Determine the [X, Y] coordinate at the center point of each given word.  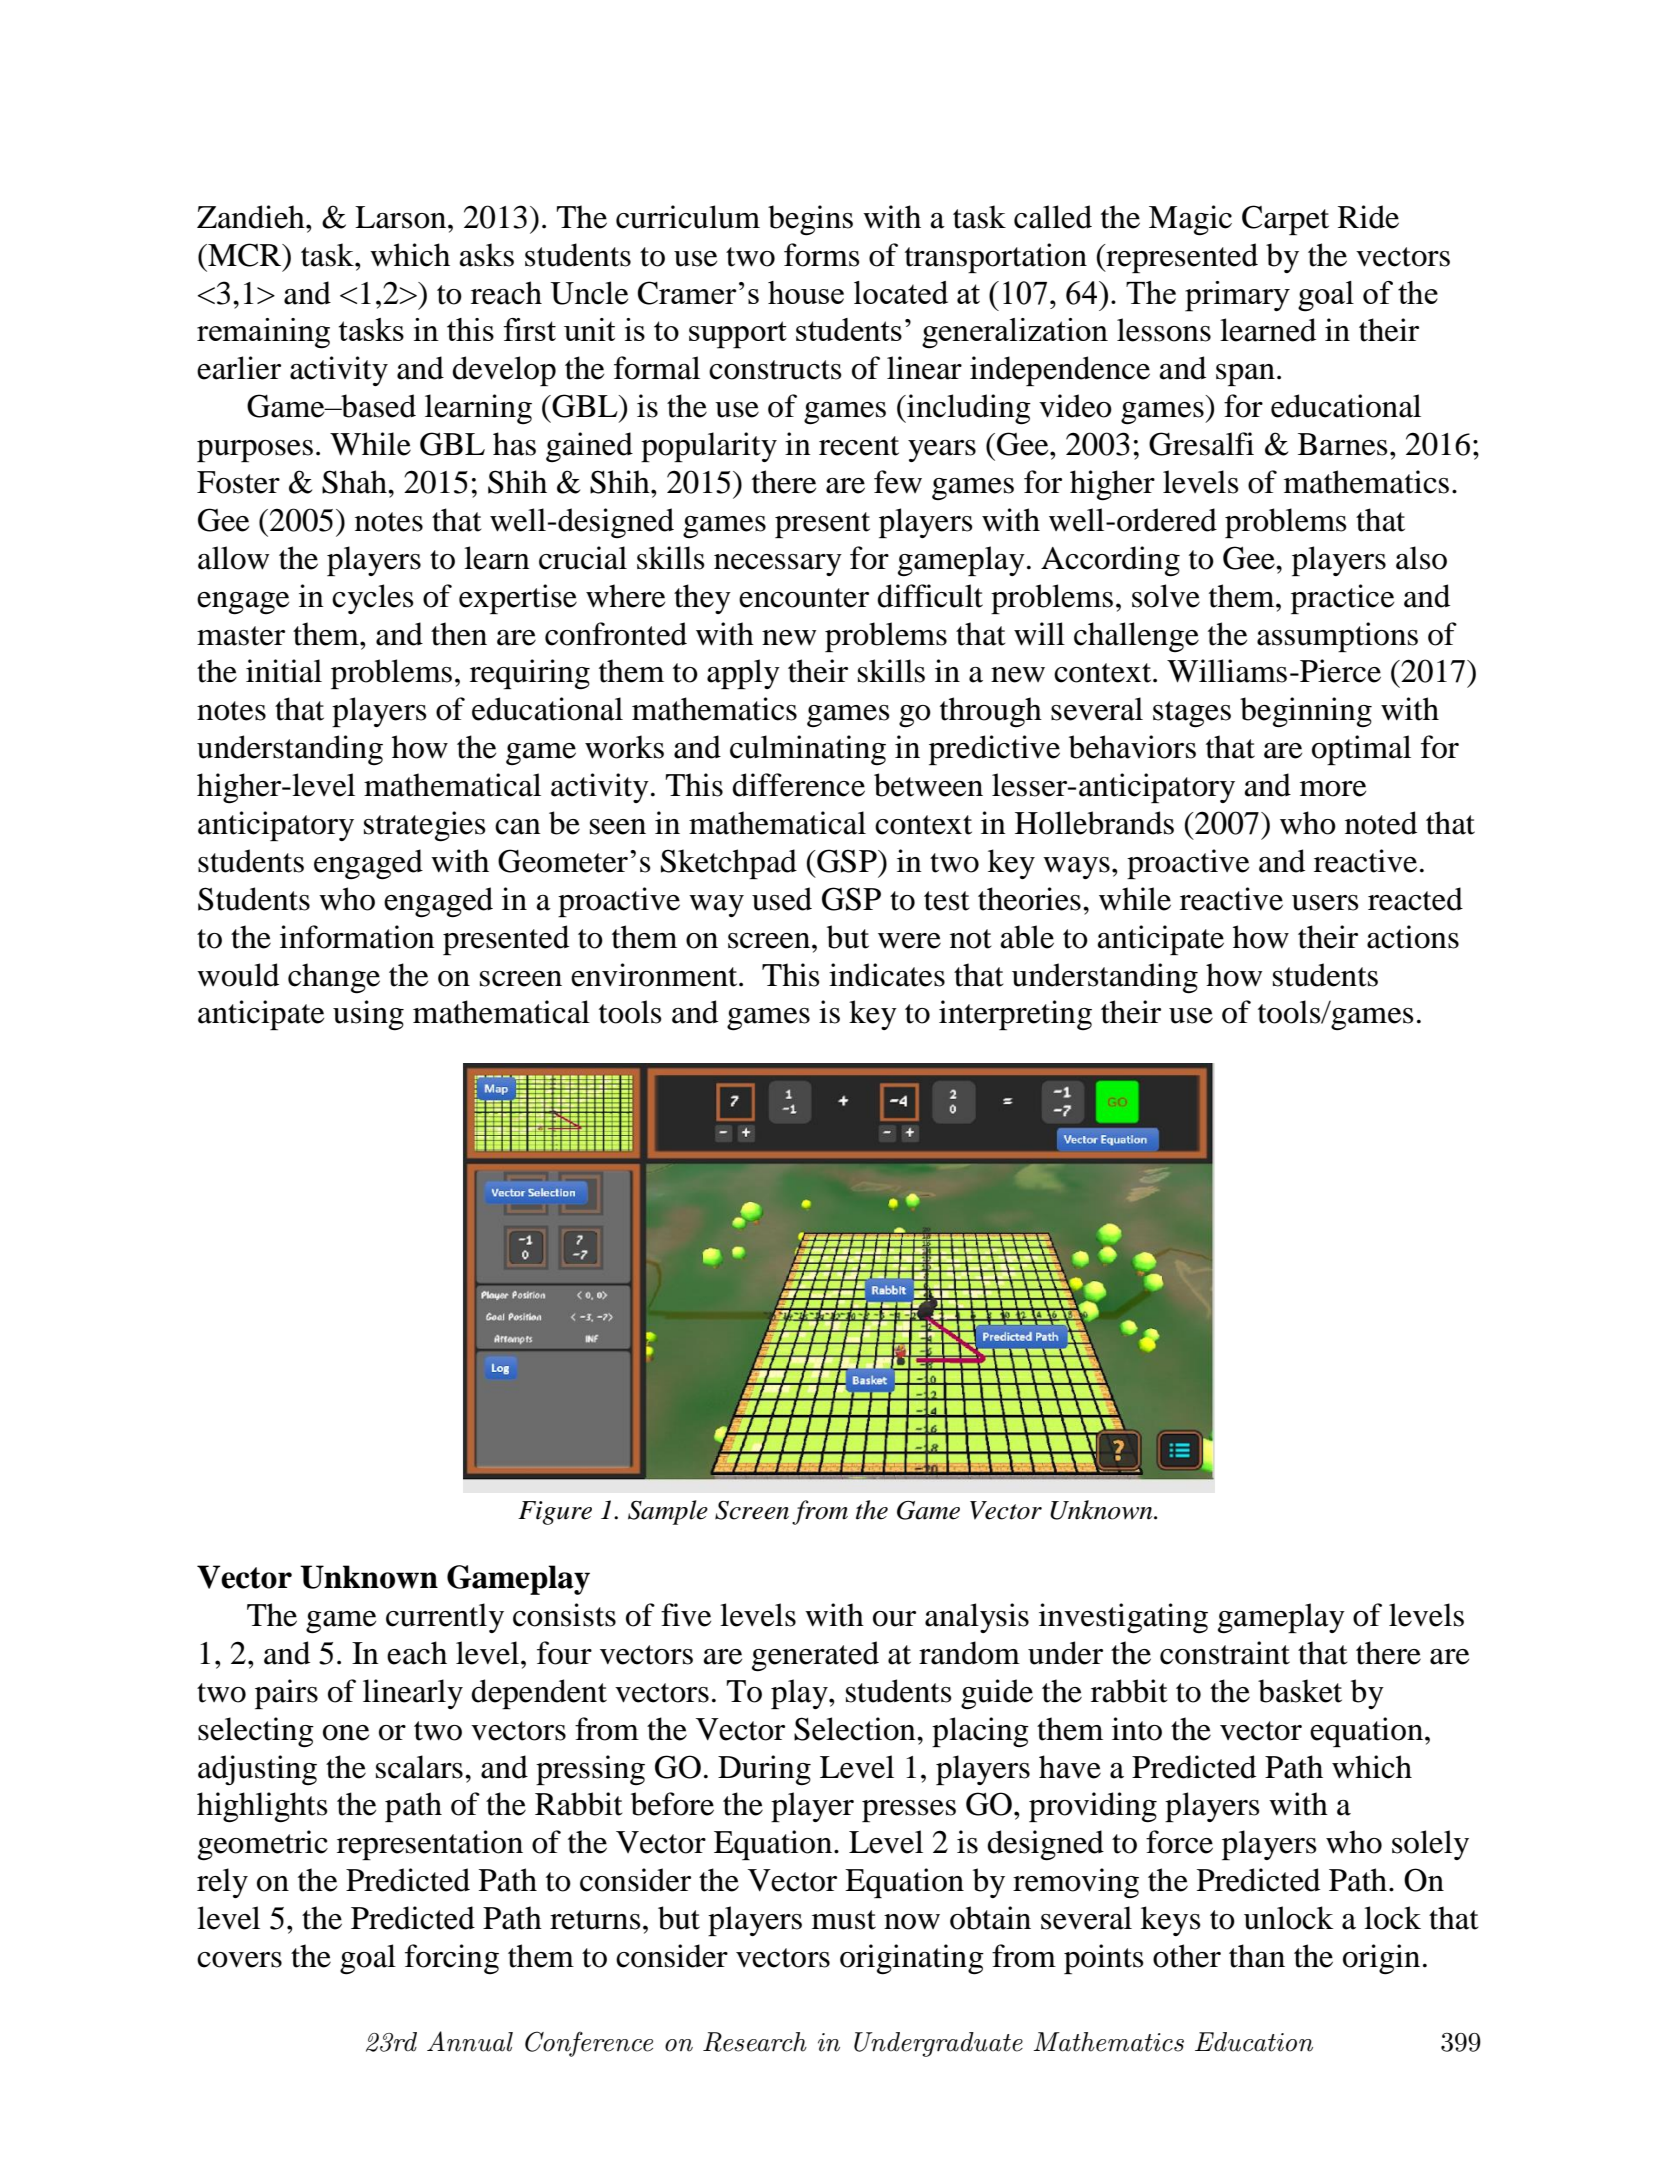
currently [445, 1618]
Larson [402, 217]
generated [815, 1656]
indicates [887, 975]
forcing [452, 1959]
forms [822, 255]
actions [1413, 937]
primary [1237, 296]
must [844, 1920]
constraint [1225, 1653]
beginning [1306, 712]
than [1257, 1956]
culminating [808, 750]
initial [284, 671]
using [368, 1015]
